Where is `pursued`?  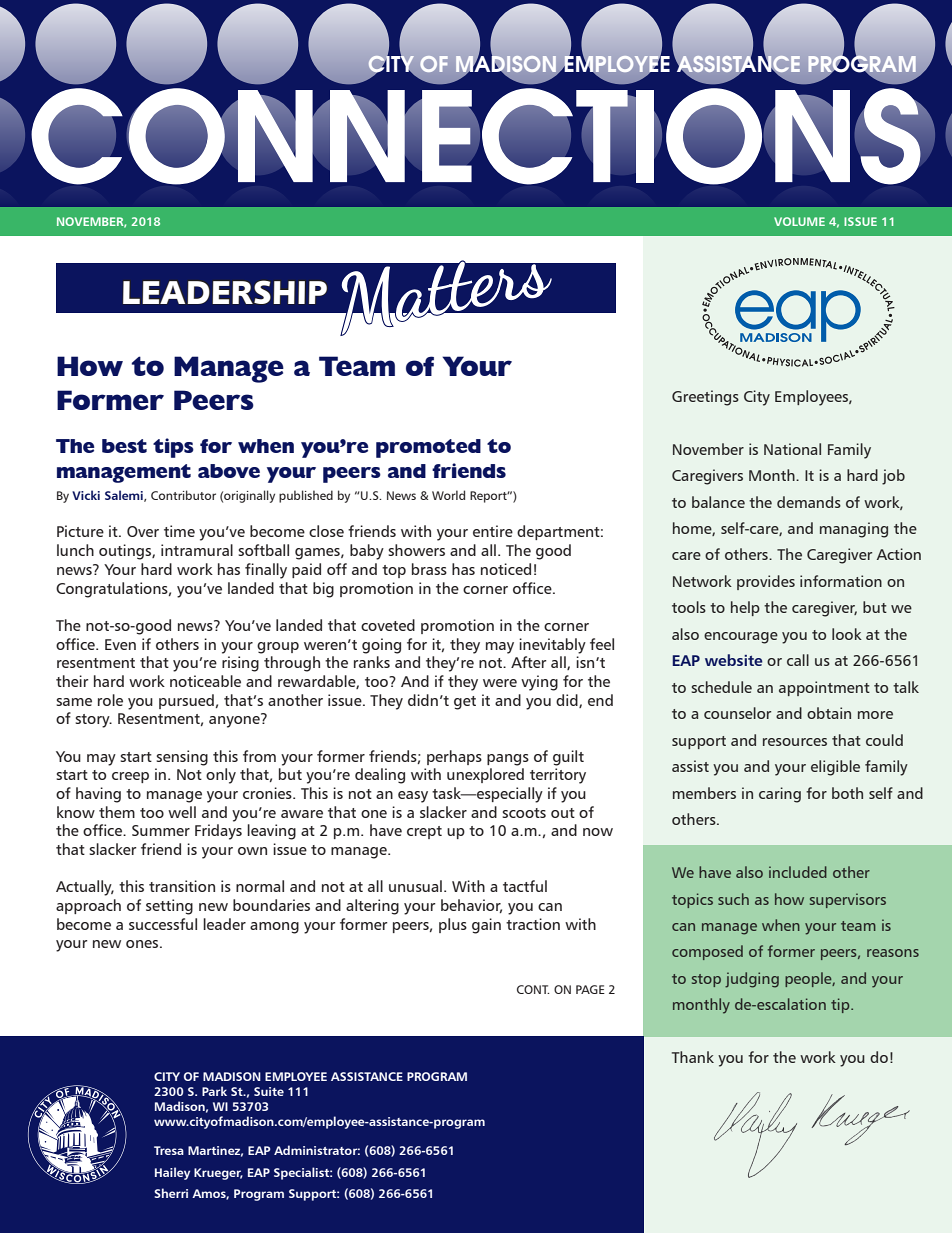 pursued is located at coordinates (186, 701).
